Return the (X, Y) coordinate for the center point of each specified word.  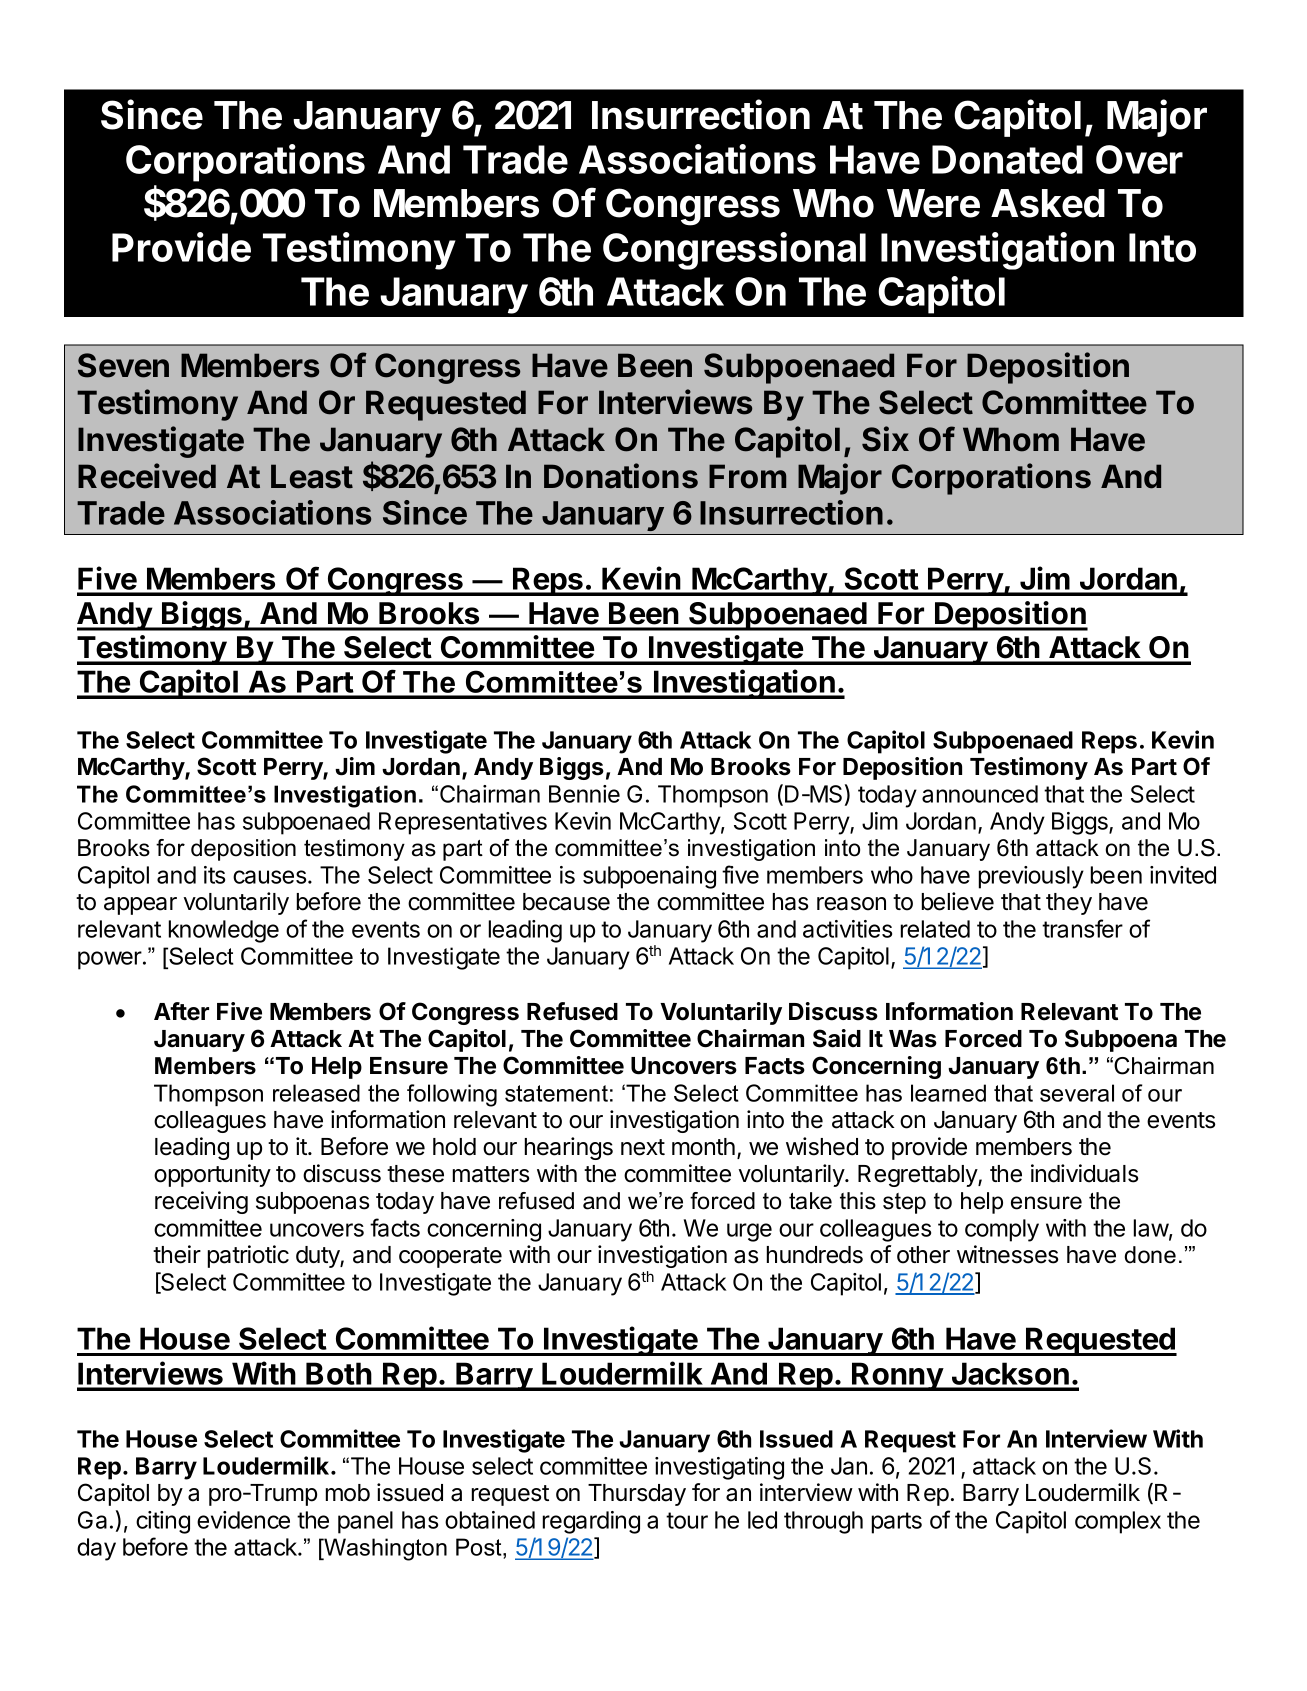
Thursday (637, 1495)
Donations (621, 476)
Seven (123, 365)
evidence (243, 1520)
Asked (1048, 203)
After (181, 1011)
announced (980, 794)
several (1077, 1093)
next (643, 1147)
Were (933, 203)
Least (312, 476)
